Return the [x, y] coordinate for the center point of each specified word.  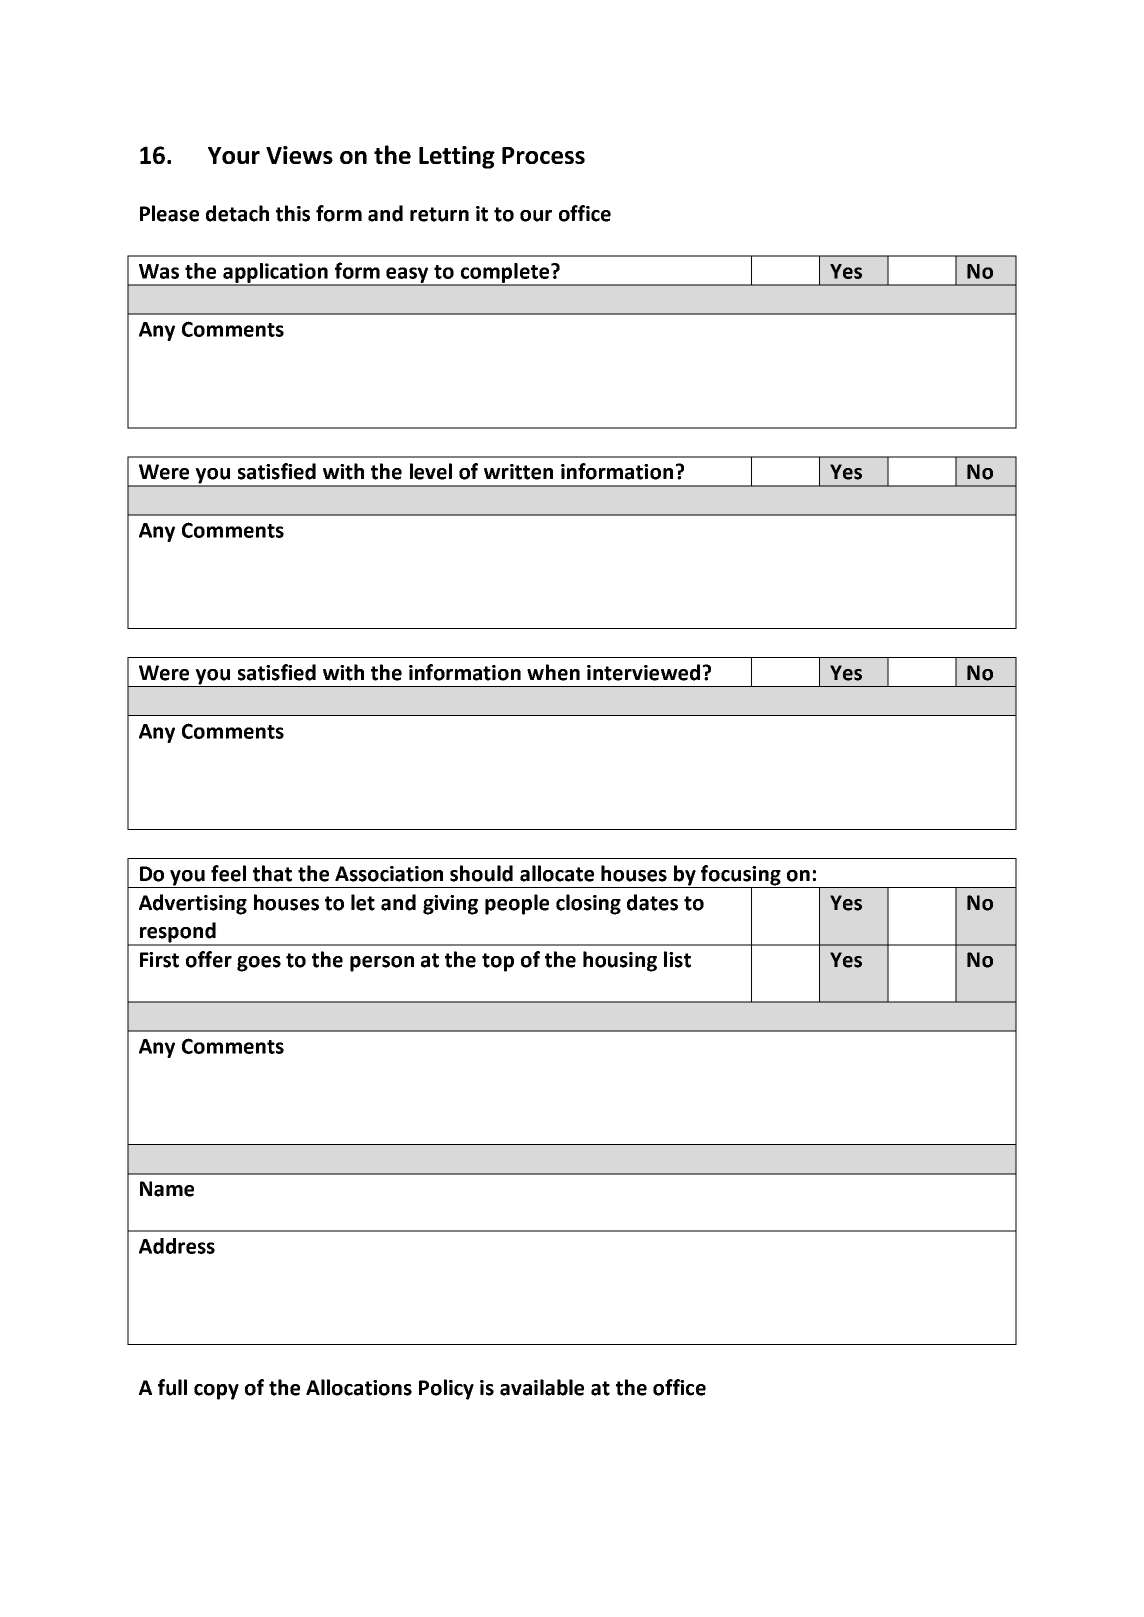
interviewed [643, 672]
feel [228, 873]
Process [543, 155]
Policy [446, 1389]
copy [216, 1392]
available [542, 1387]
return [439, 214]
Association [389, 874]
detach [237, 213]
